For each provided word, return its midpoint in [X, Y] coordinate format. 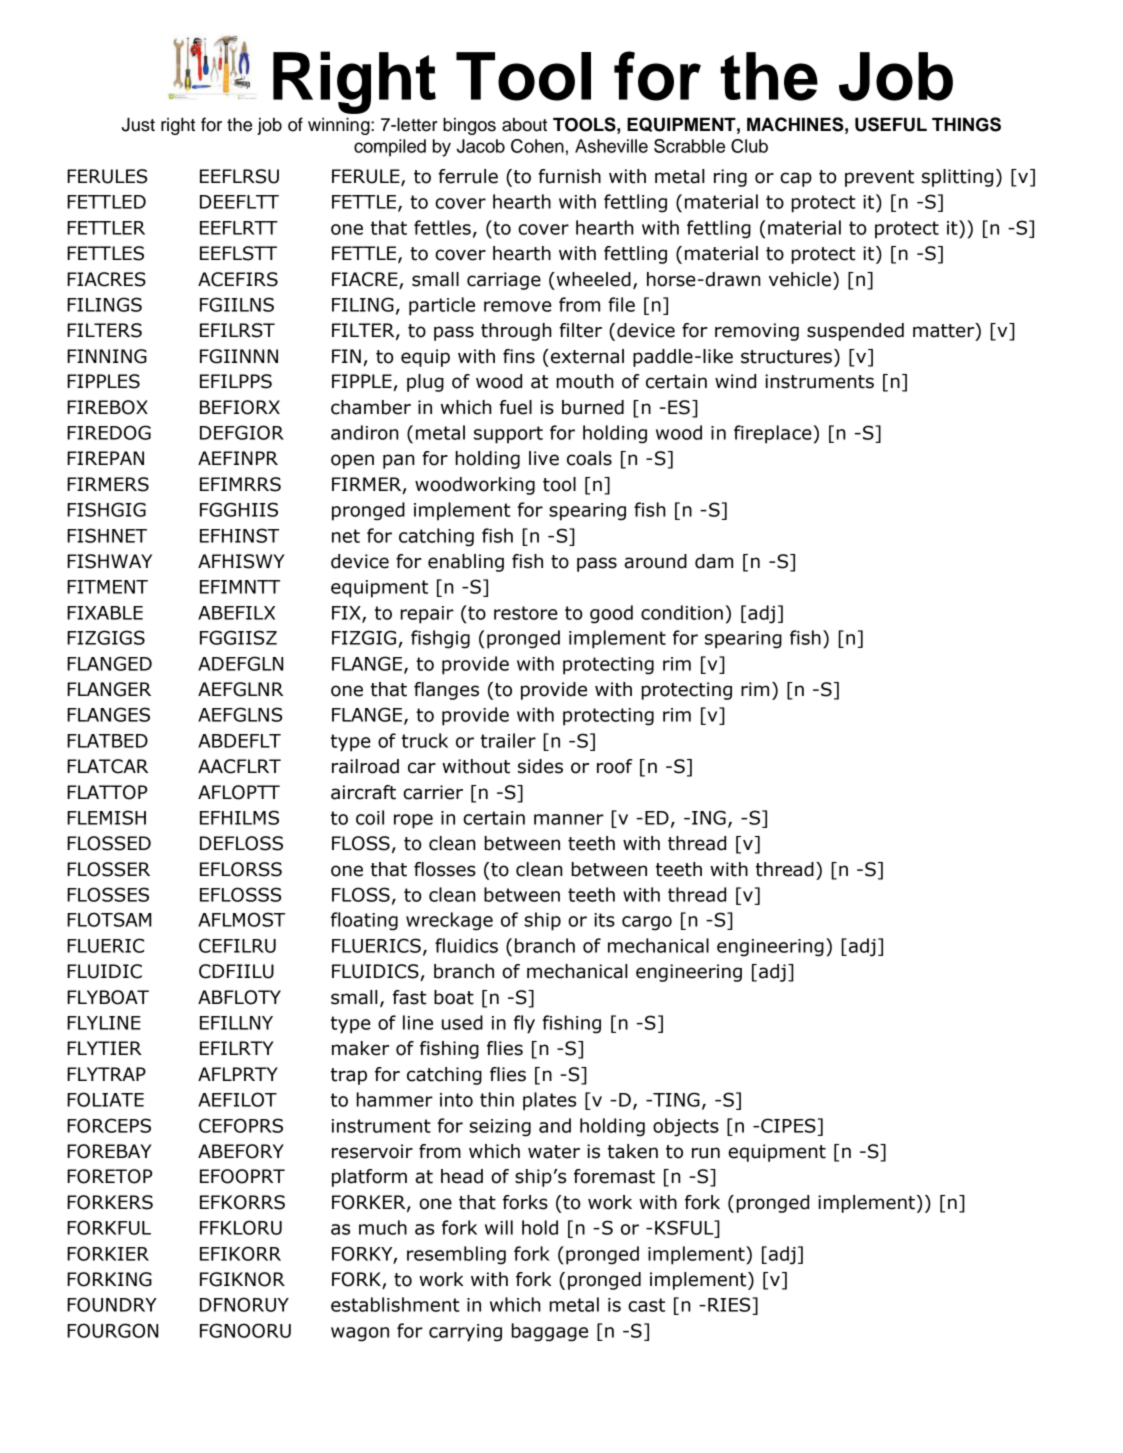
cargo [647, 923]
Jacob [481, 146]
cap [796, 179]
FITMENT [107, 587]
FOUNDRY [112, 1304]
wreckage [449, 921]
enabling [466, 563]
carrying [465, 1333]
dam [714, 561]
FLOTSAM [109, 919]
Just [138, 125]
